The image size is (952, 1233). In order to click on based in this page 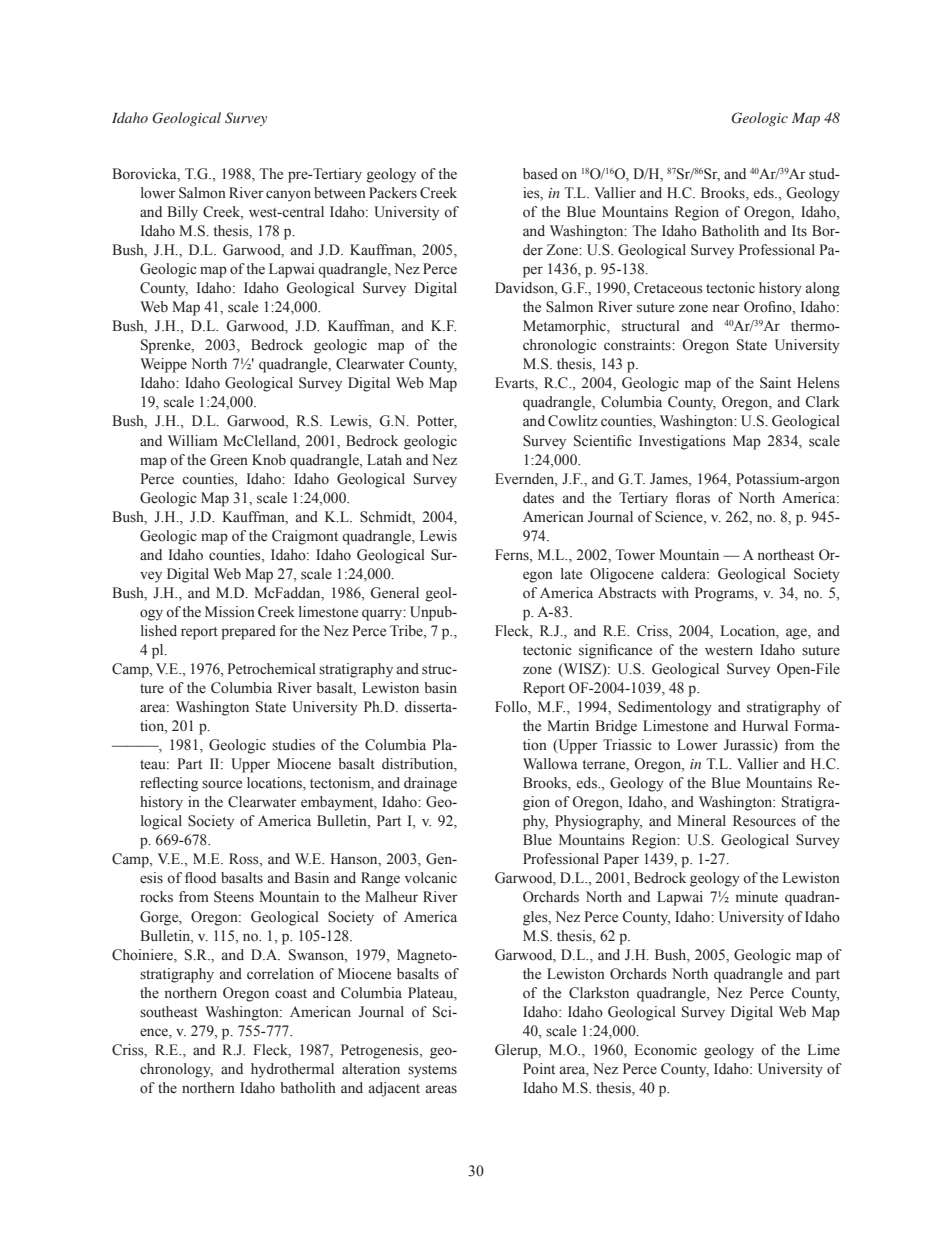, I will do `click(540, 174)`.
